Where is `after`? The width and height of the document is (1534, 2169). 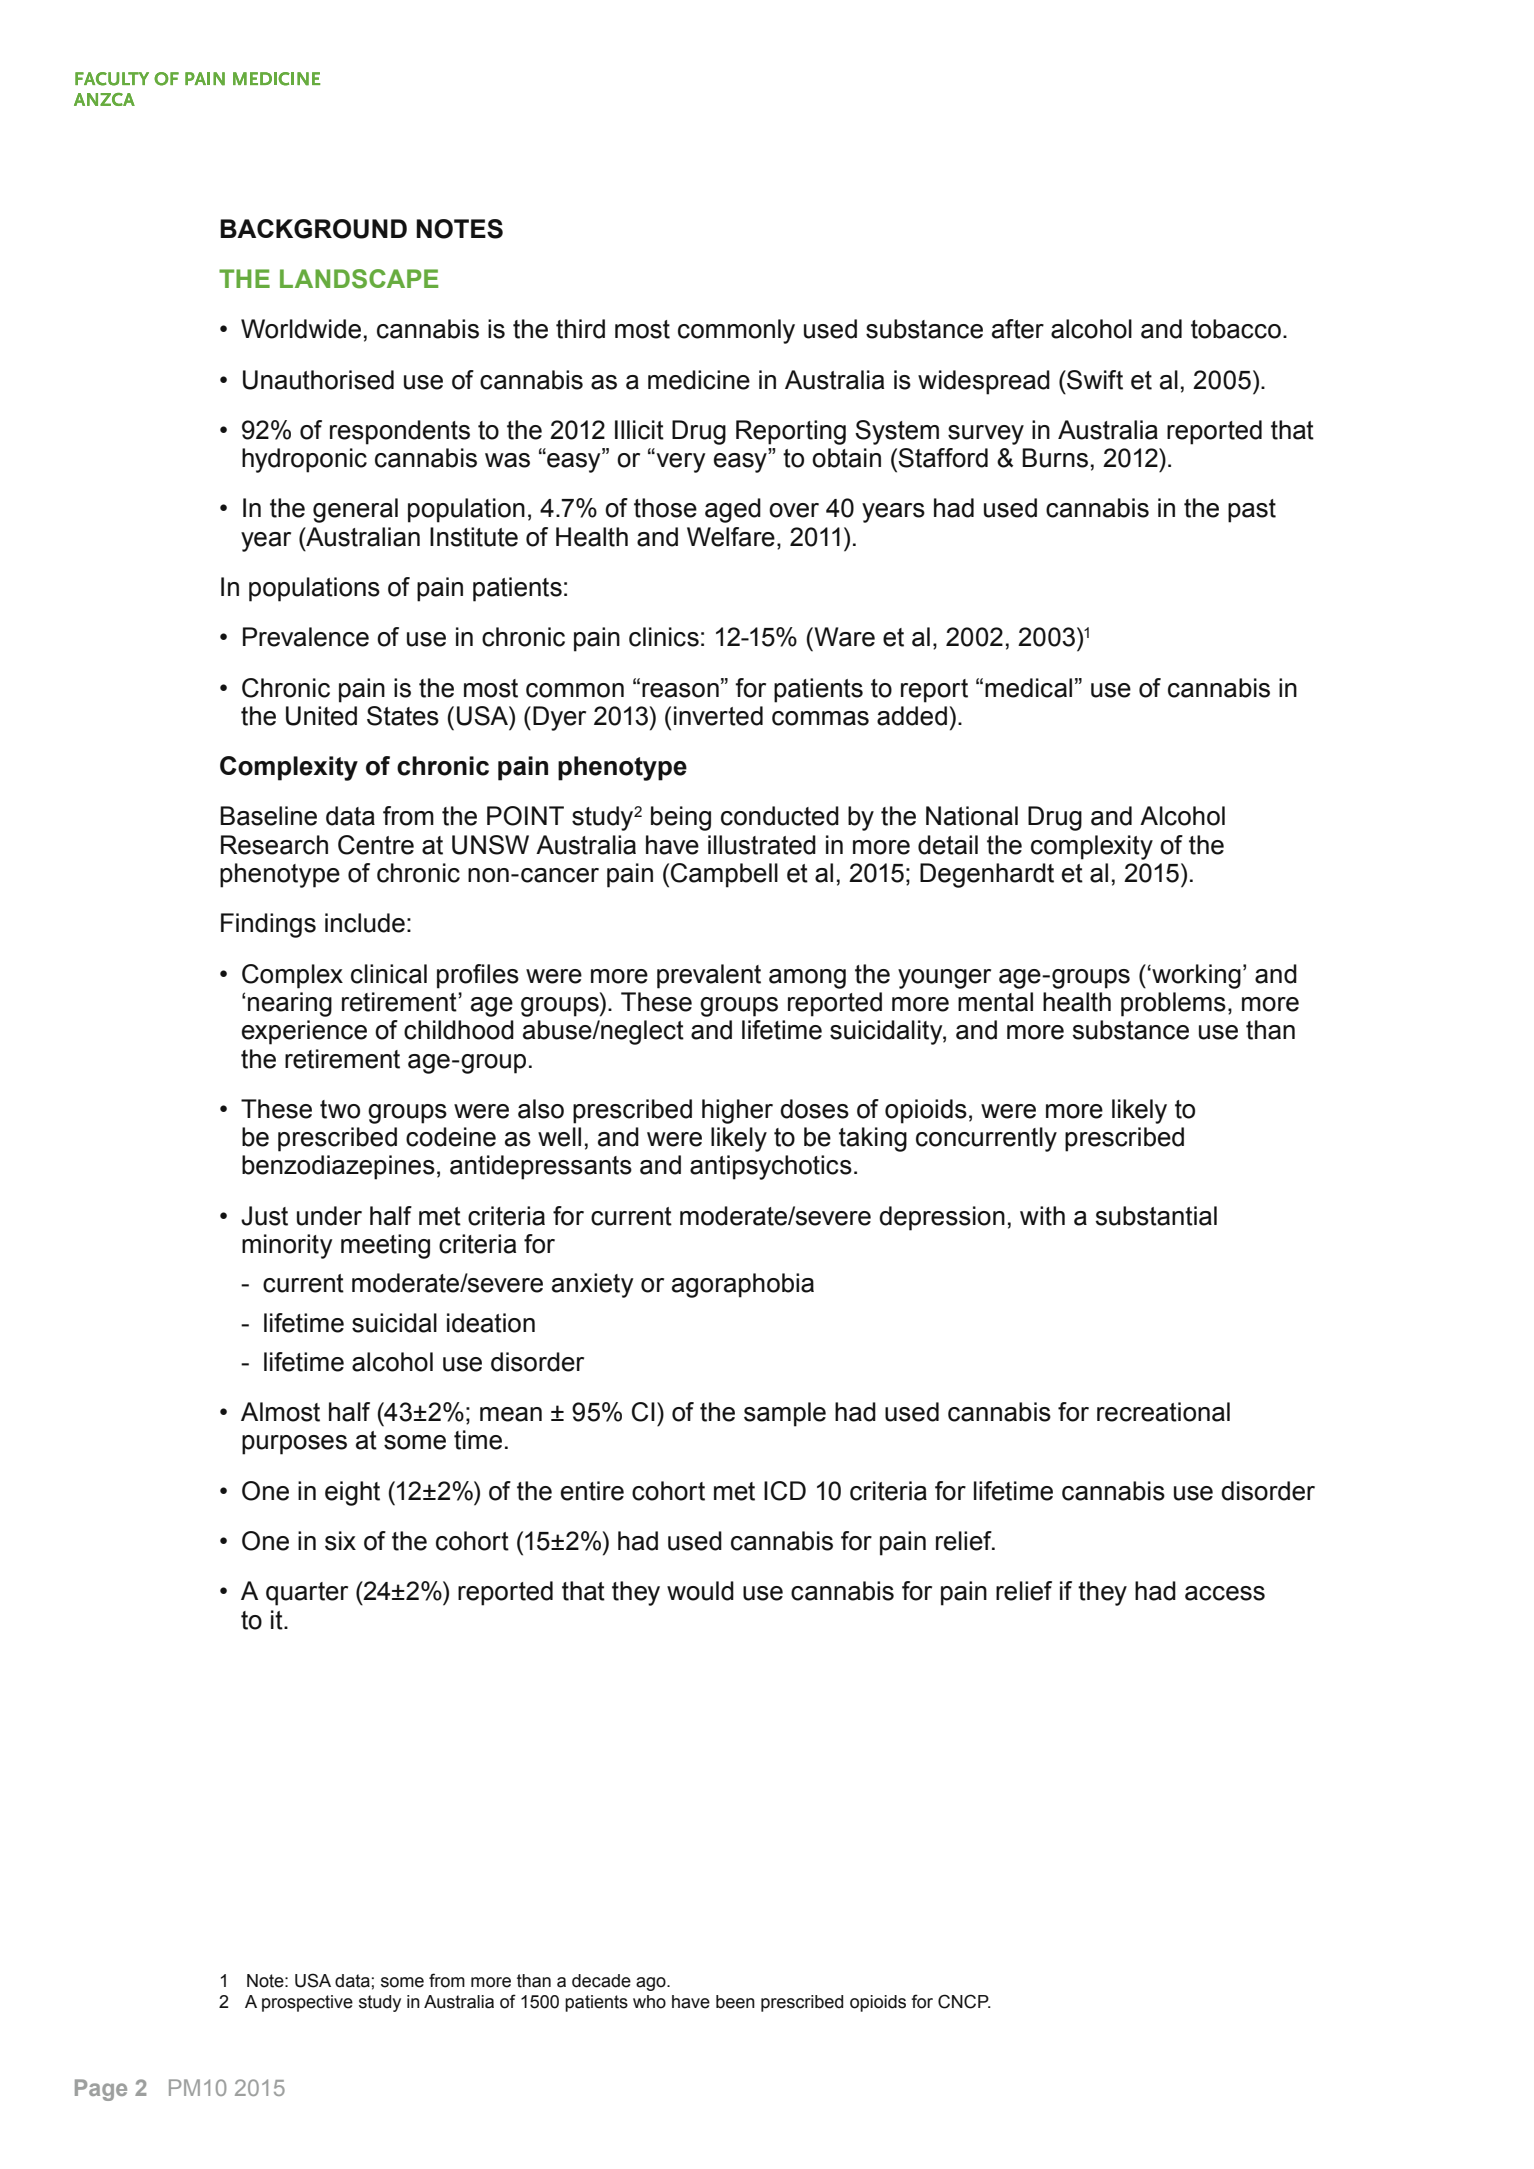 after is located at coordinates (1018, 329).
